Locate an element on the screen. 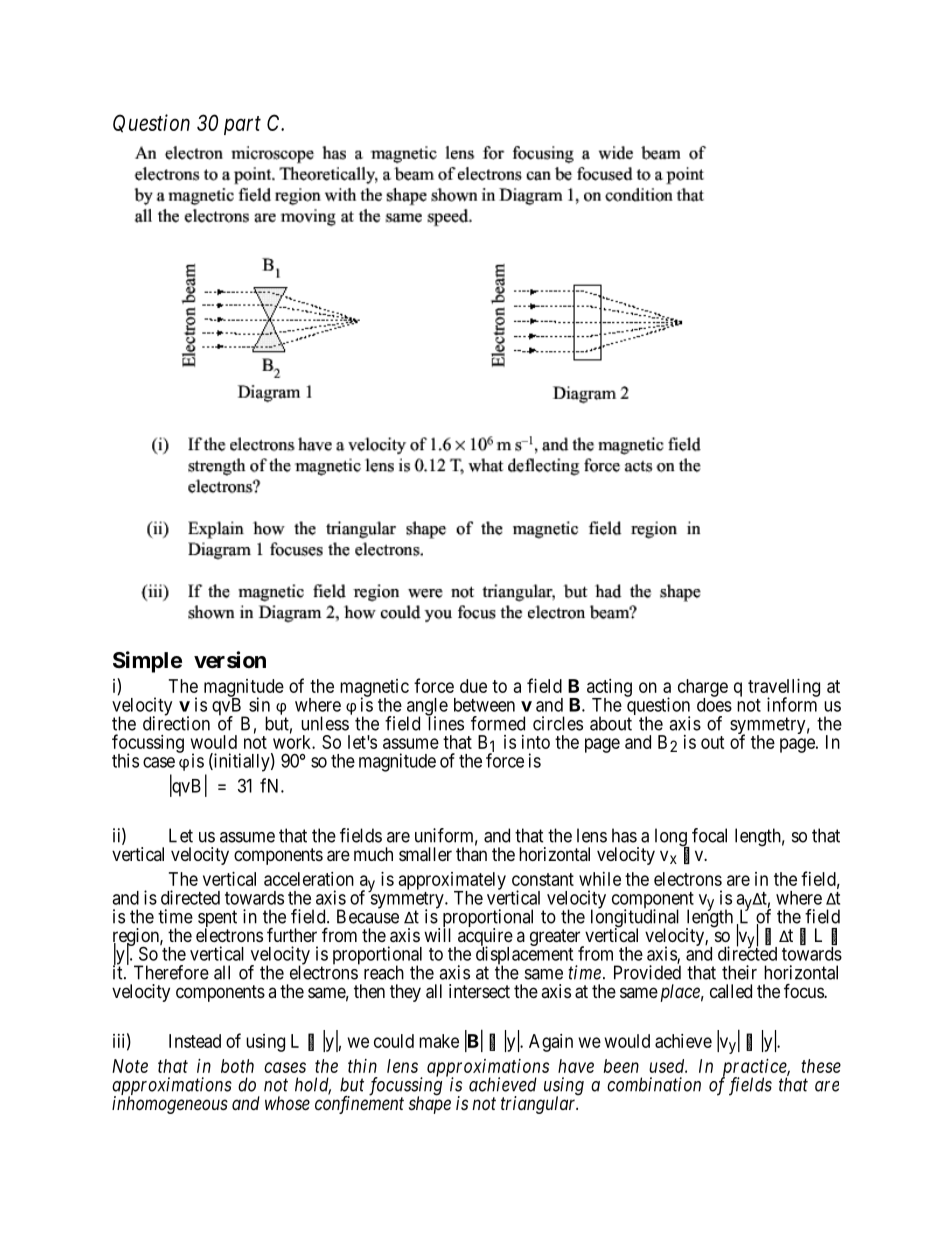 The width and height of the screenshot is (952, 1233). combination is located at coordinates (654, 1084).
